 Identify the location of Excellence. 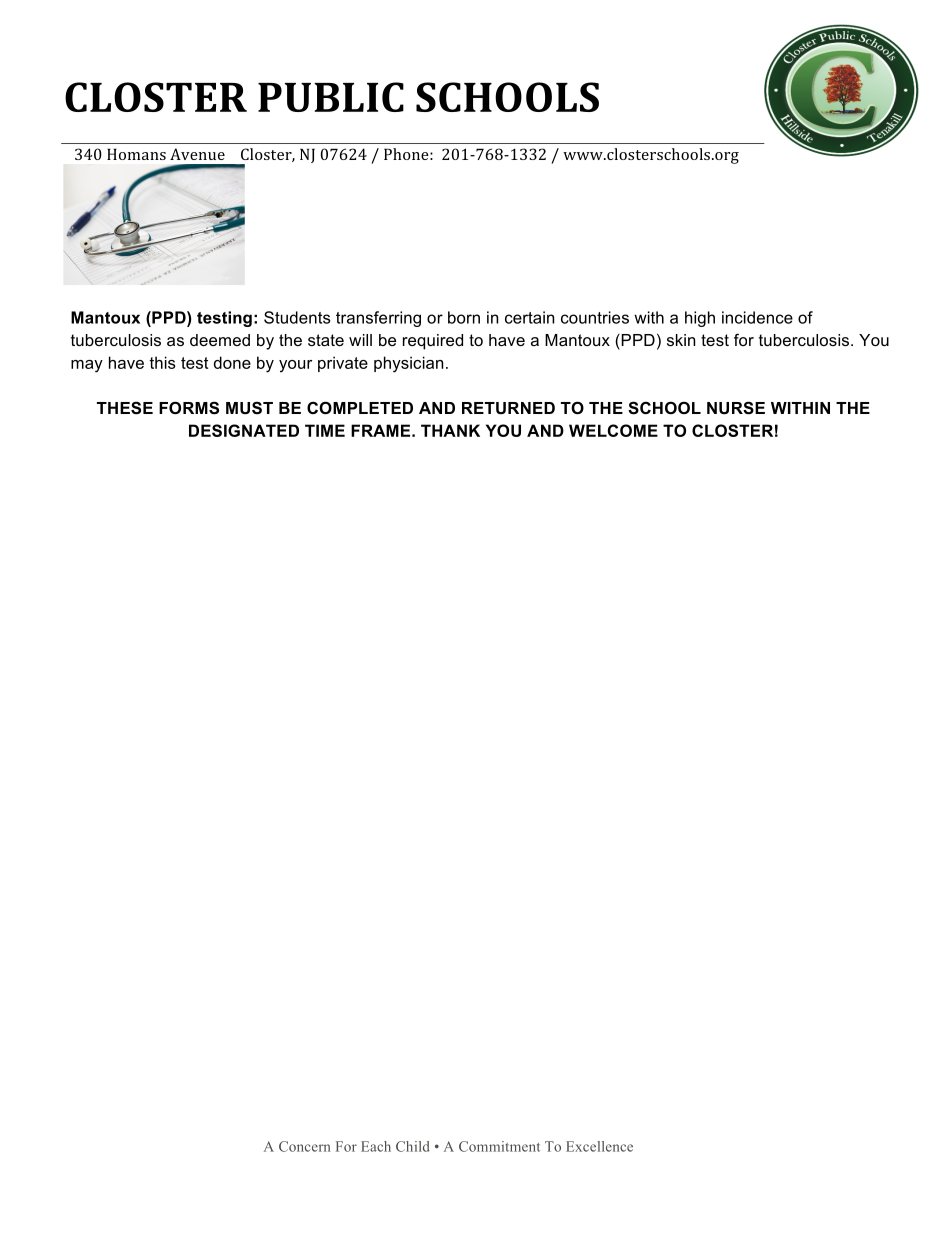
(599, 1146).
